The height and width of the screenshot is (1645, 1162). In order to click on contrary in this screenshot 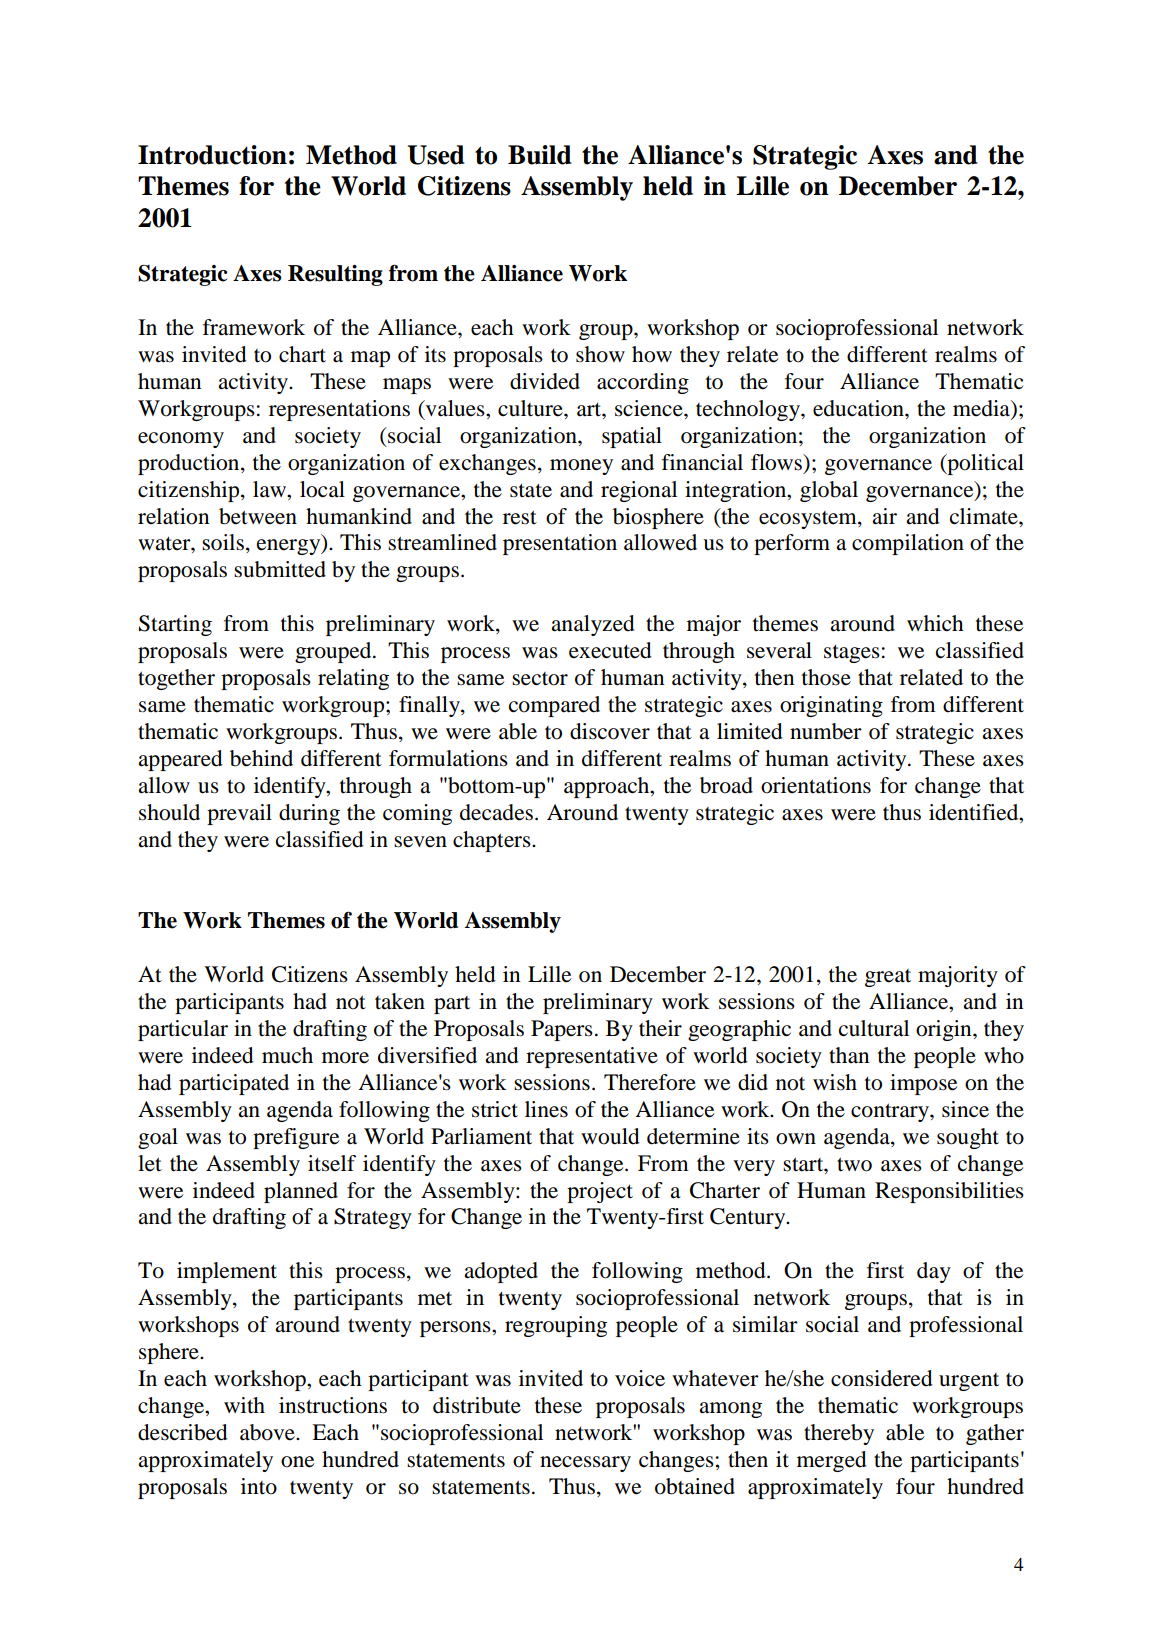, I will do `click(891, 1112)`.
